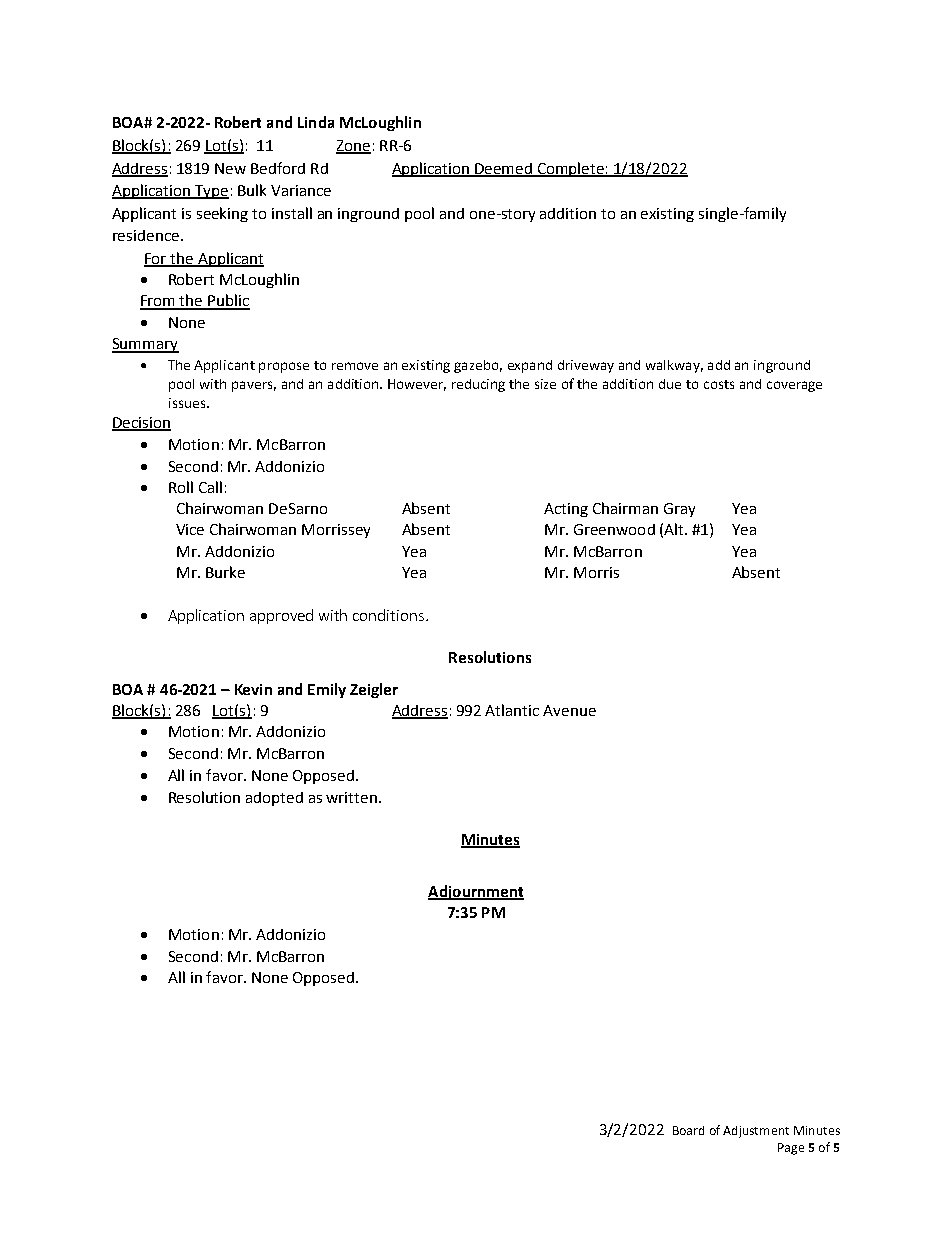 This screenshot has height=1233, width=952. What do you see at coordinates (679, 510) in the screenshot?
I see `Gray` at bounding box center [679, 510].
